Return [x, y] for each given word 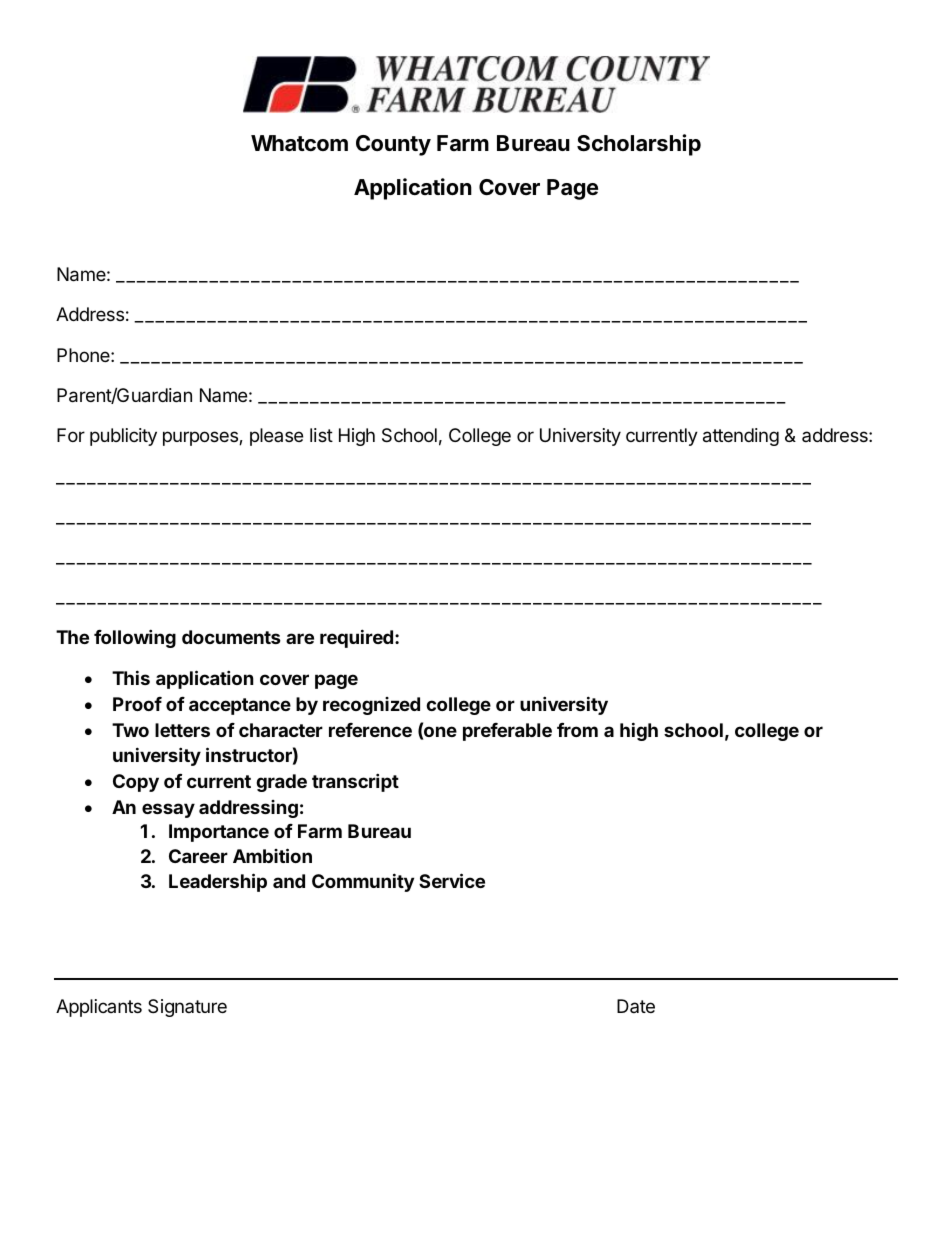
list [321, 435]
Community [363, 882]
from [577, 730]
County [393, 145]
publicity [123, 437]
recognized [371, 706]
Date [636, 1006]
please [276, 437]
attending [741, 437]
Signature [187, 1008]
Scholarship [639, 145]
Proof [137, 704]
